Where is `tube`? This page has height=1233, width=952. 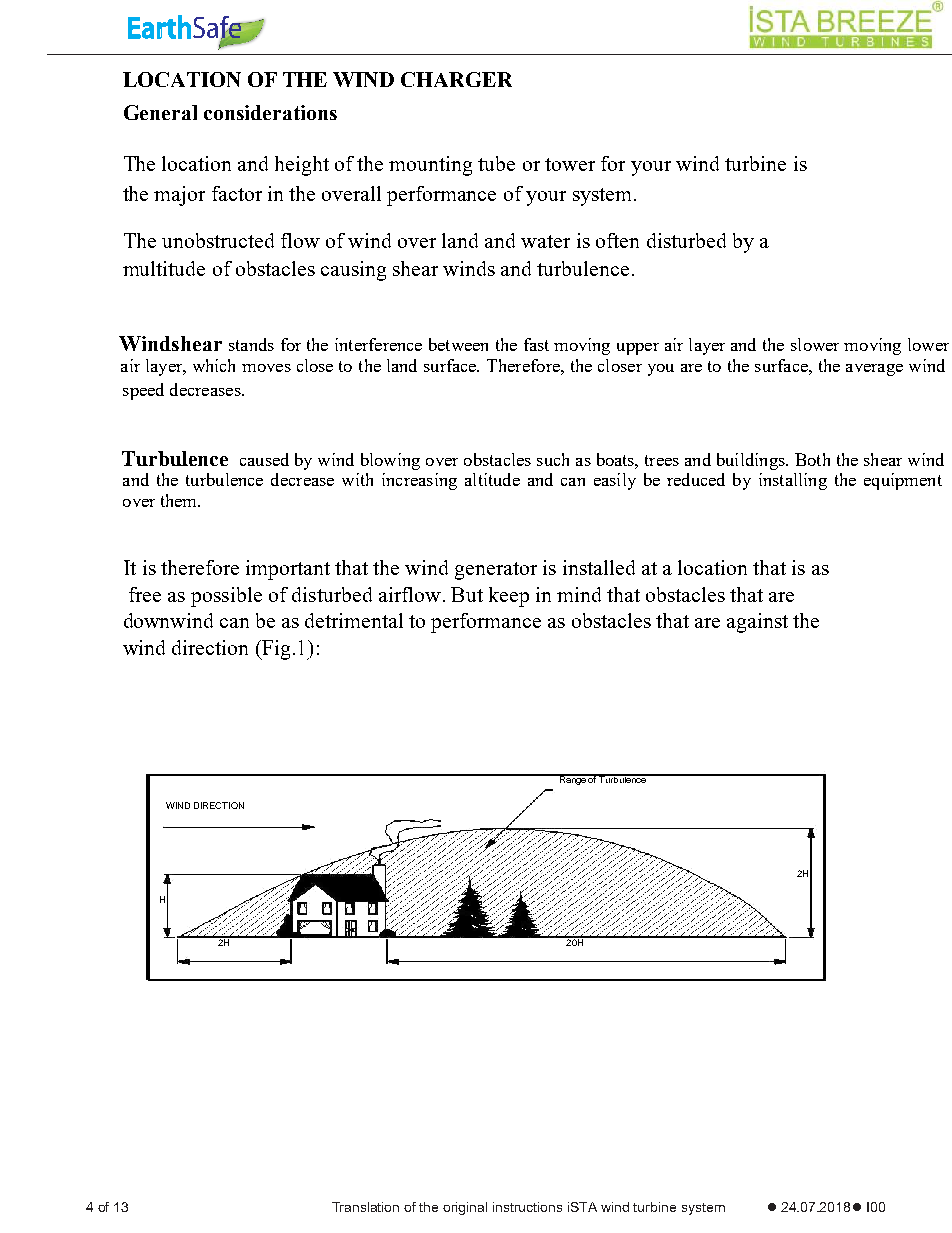 tube is located at coordinates (496, 163).
